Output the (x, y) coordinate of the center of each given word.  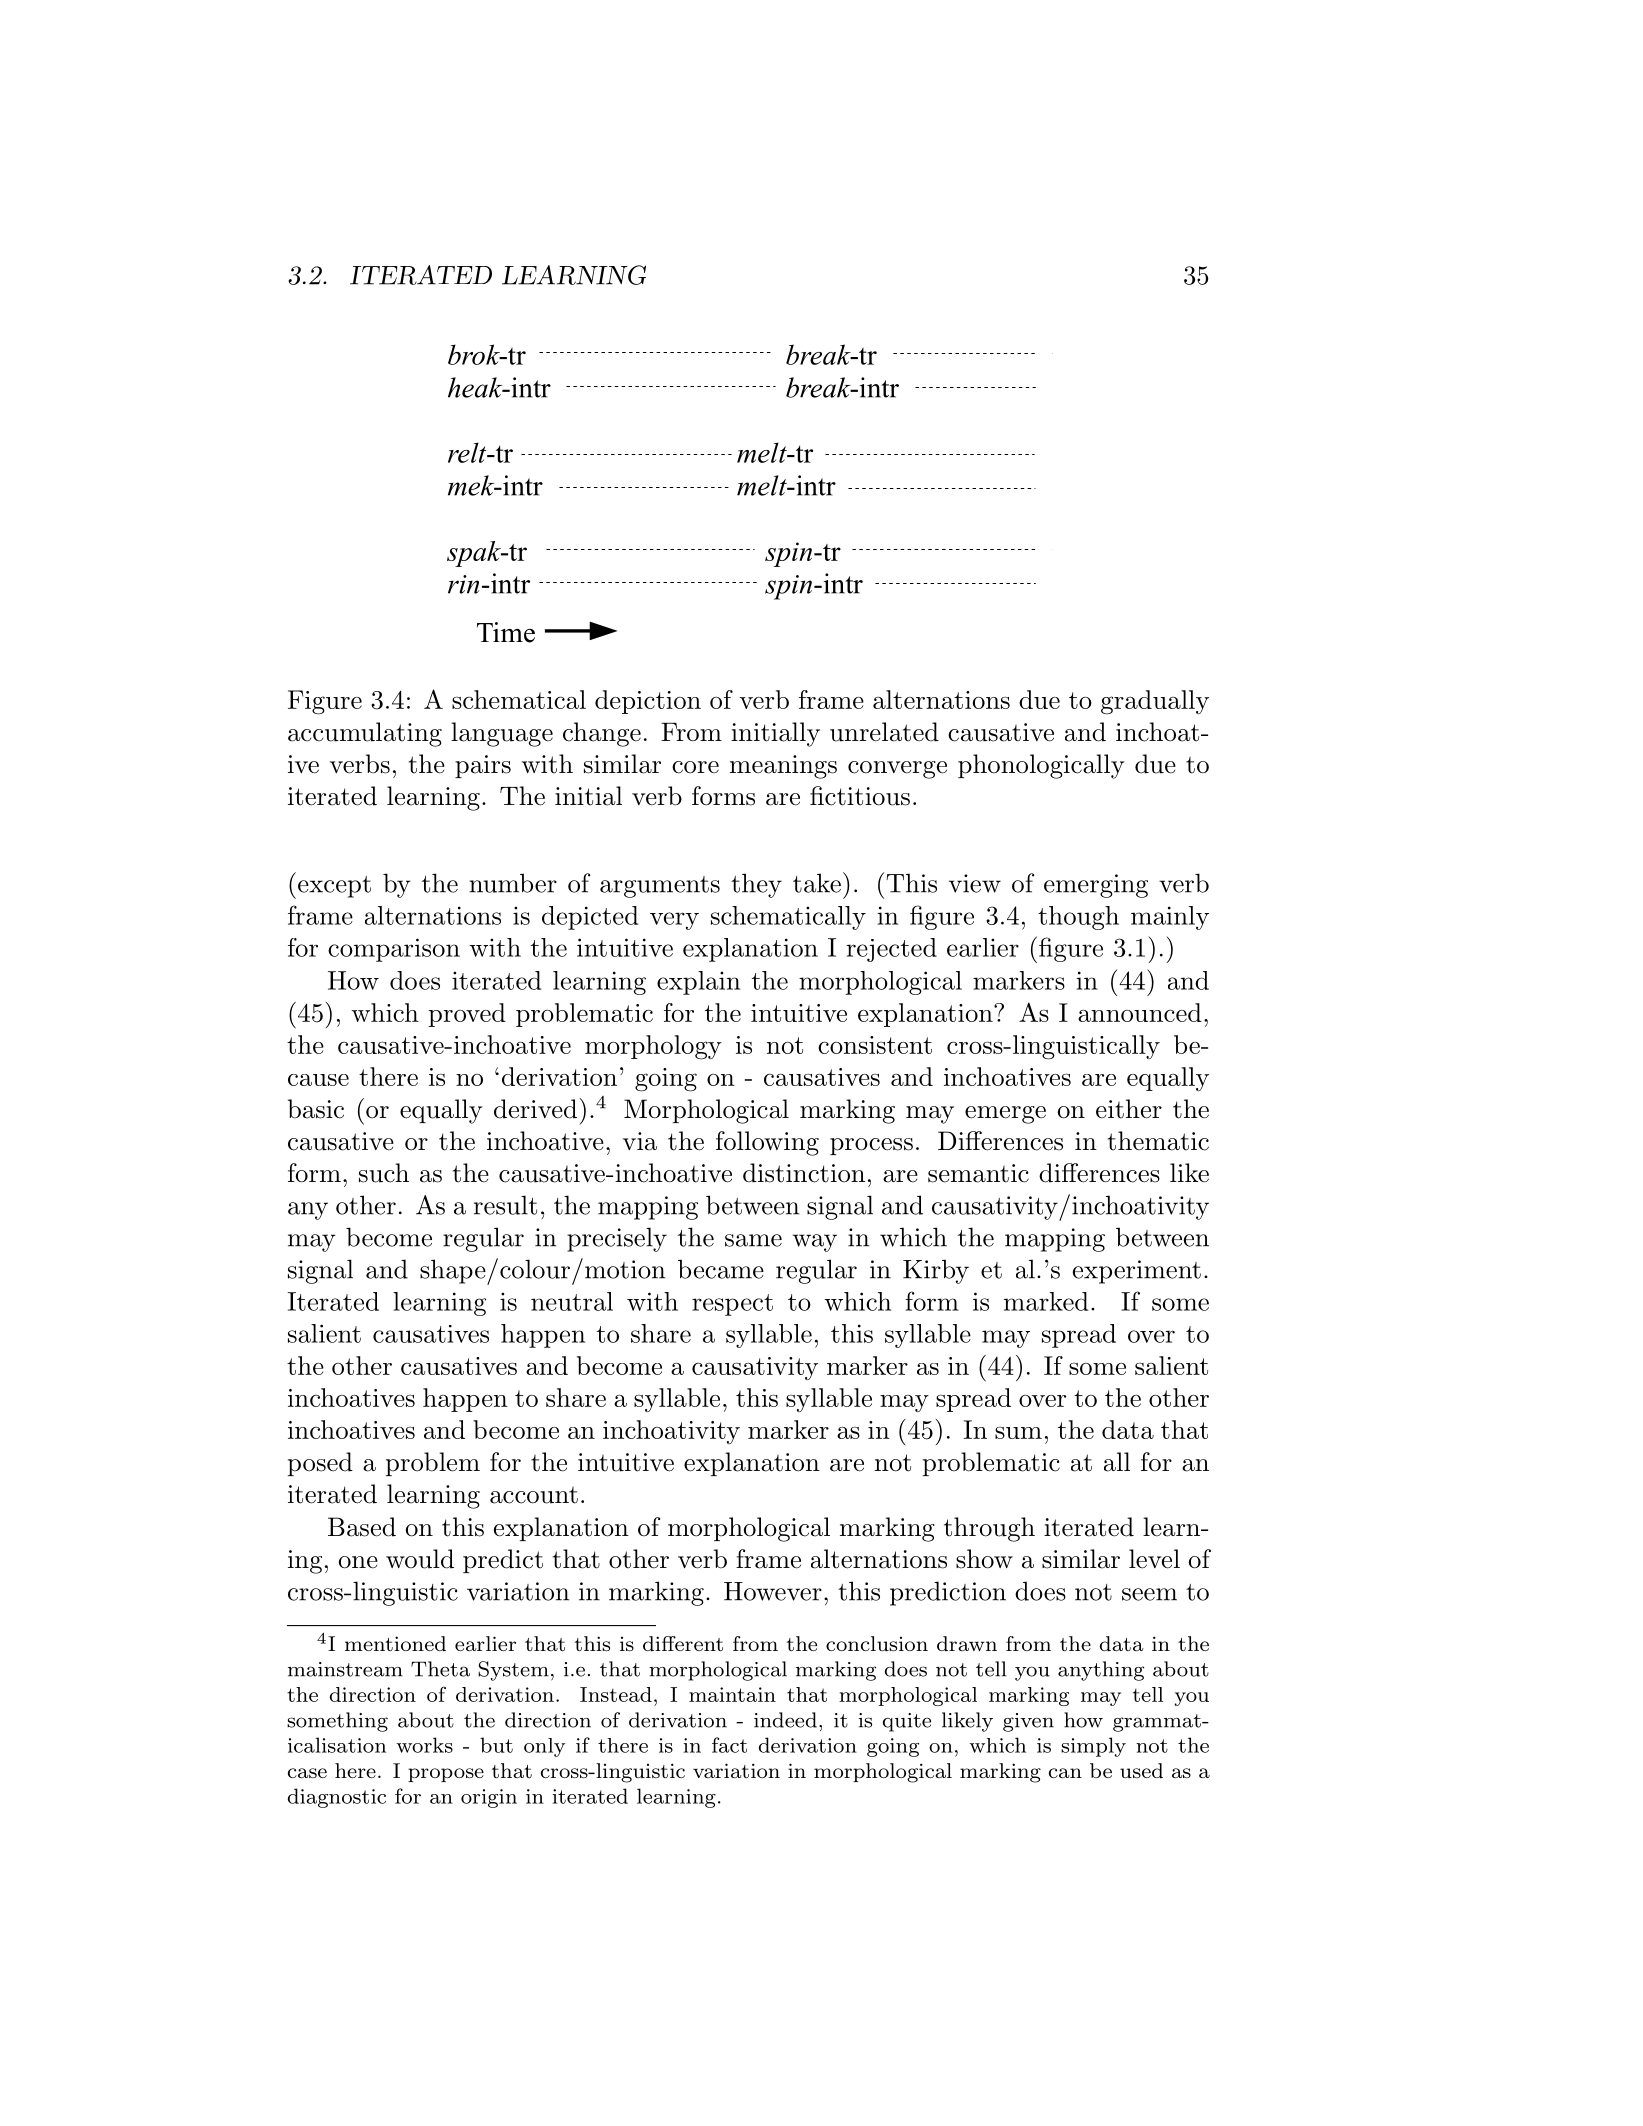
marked (1046, 1301)
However (773, 1591)
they (756, 885)
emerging (1096, 886)
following (767, 1143)
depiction (648, 702)
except (334, 887)
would (420, 1559)
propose (446, 1775)
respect (732, 1305)
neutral (572, 1301)
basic (316, 1109)
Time (506, 632)
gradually (1155, 702)
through (989, 1529)
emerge (1005, 1115)
